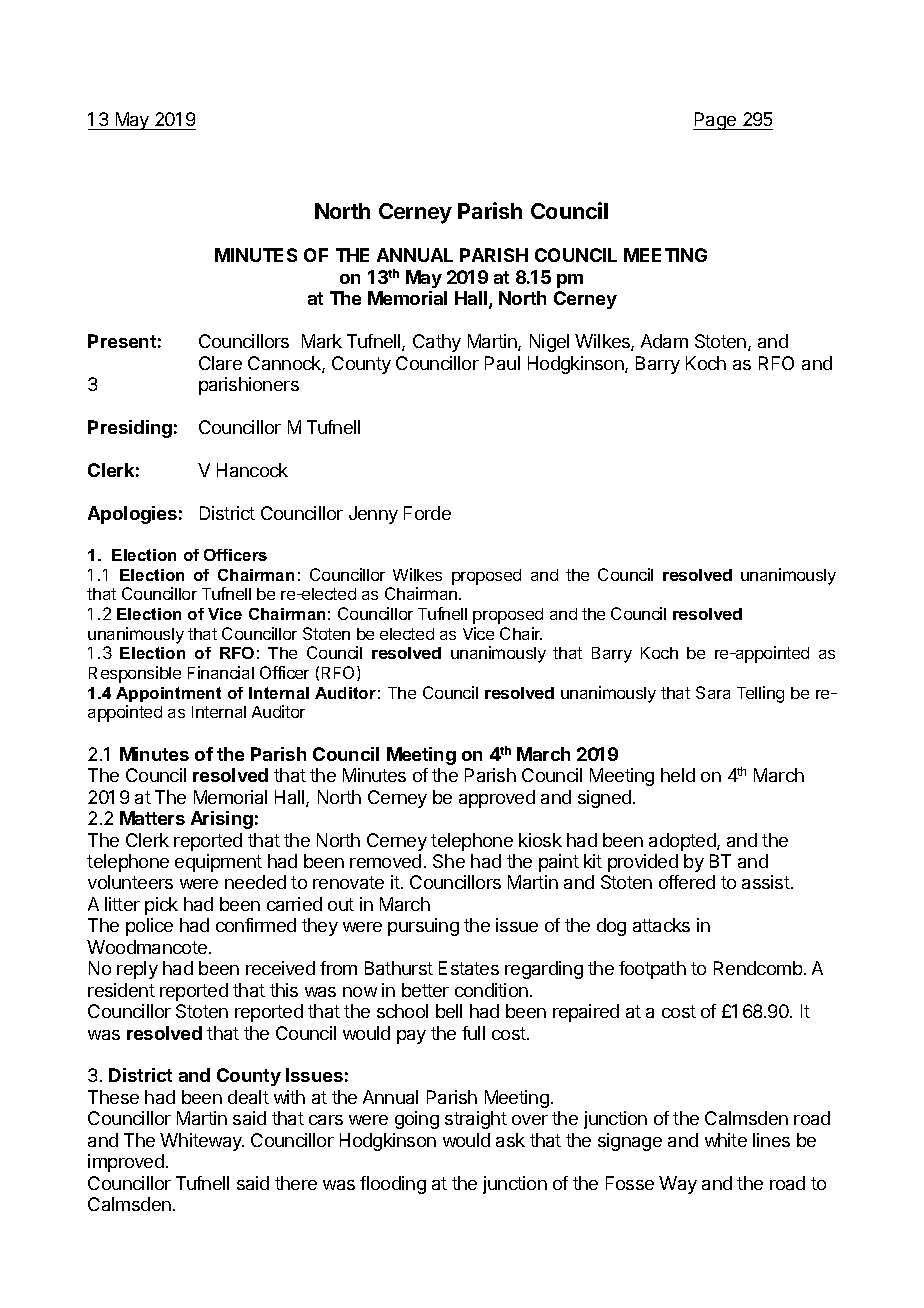  Describe the element at coordinates (126, 1163) in the screenshot. I see `improved` at that location.
